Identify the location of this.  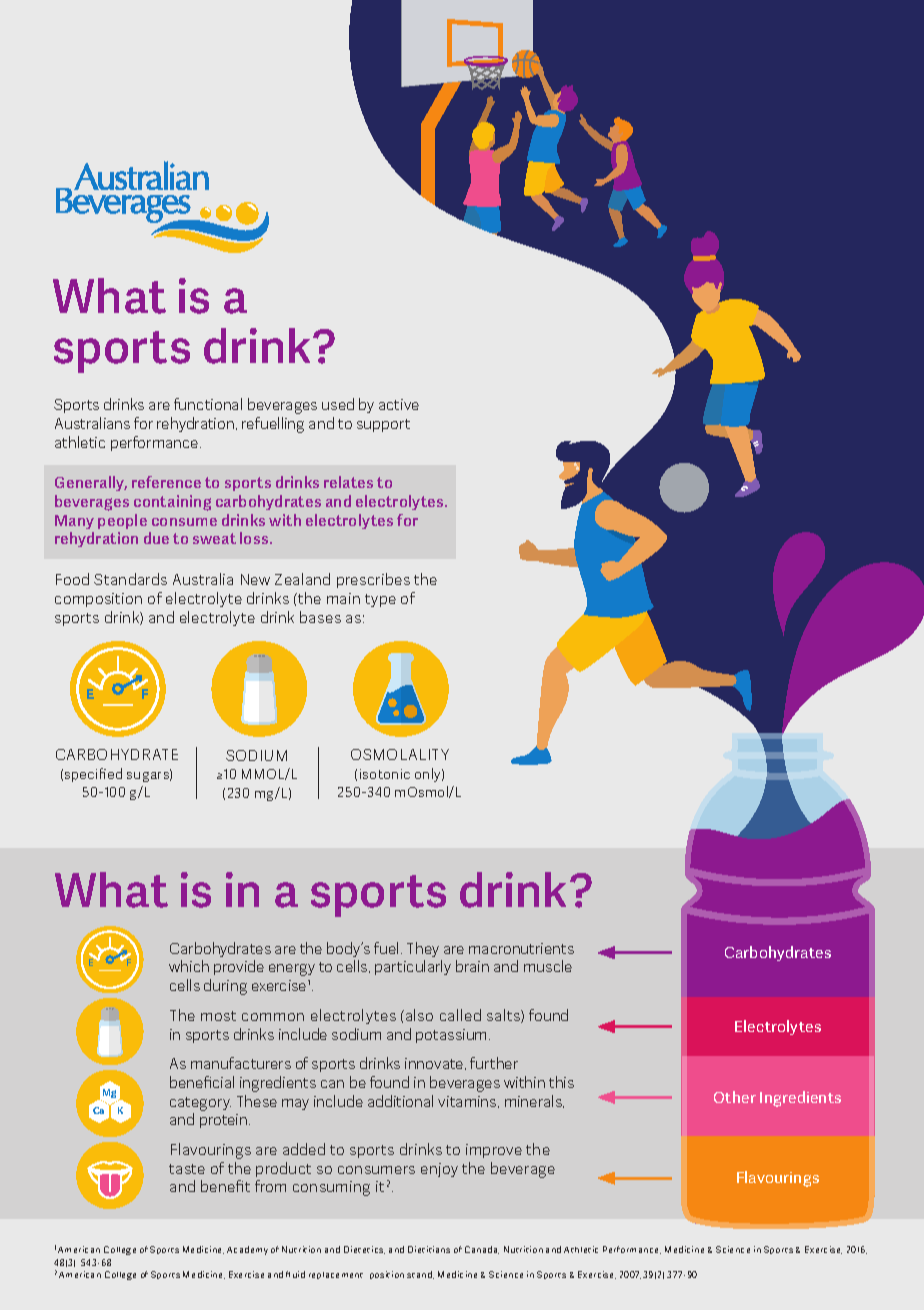
(561, 1082).
